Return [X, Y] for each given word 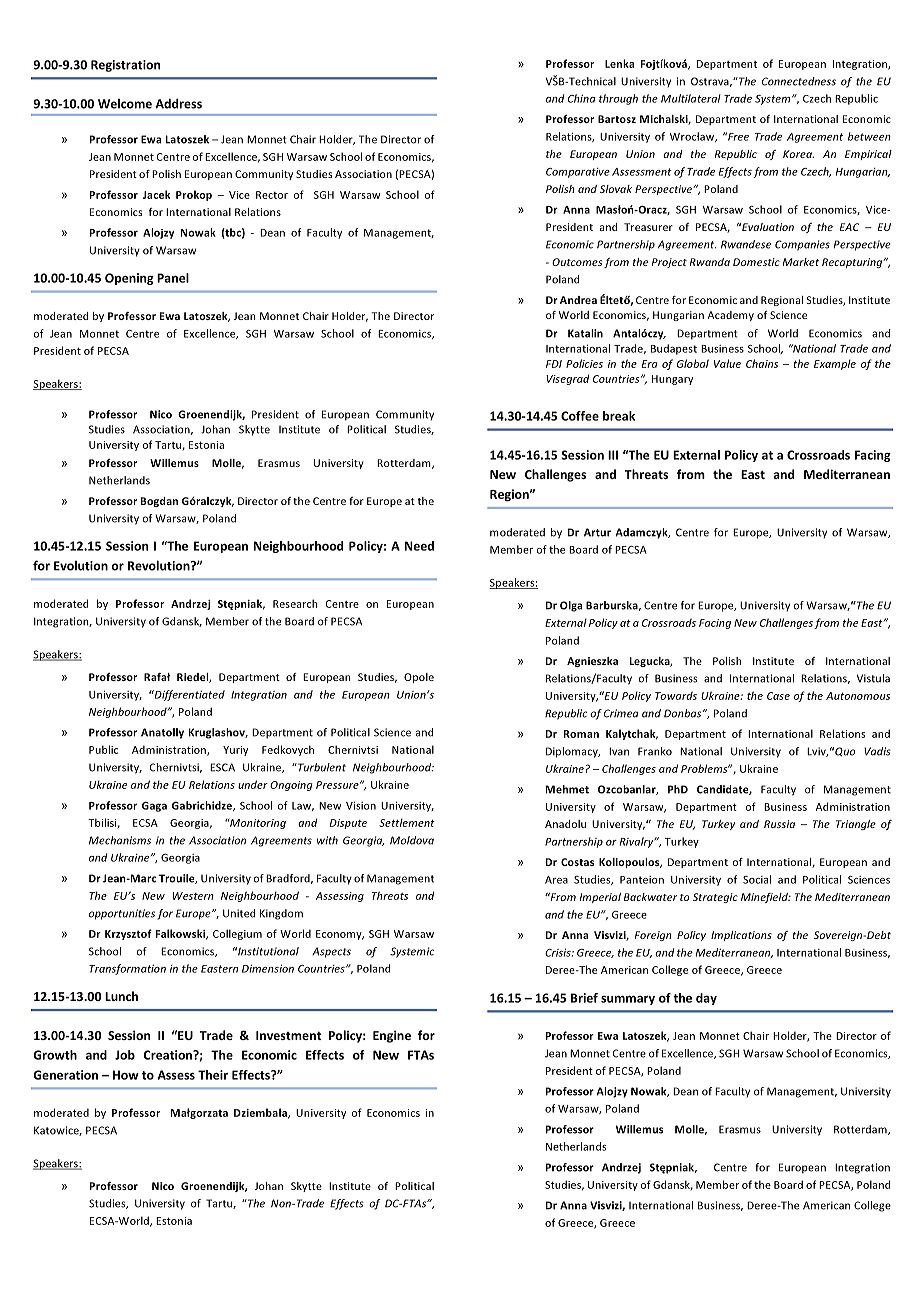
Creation [168, 1055]
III [613, 455]
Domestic [756, 262]
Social [757, 879]
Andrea [578, 300]
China [582, 98]
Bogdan [159, 502]
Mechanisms [120, 840]
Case [778, 696]
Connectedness [799, 81]
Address [179, 103]
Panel [173, 278]
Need [419, 546]
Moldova [412, 840]
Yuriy [235, 751]
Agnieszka [592, 662]
